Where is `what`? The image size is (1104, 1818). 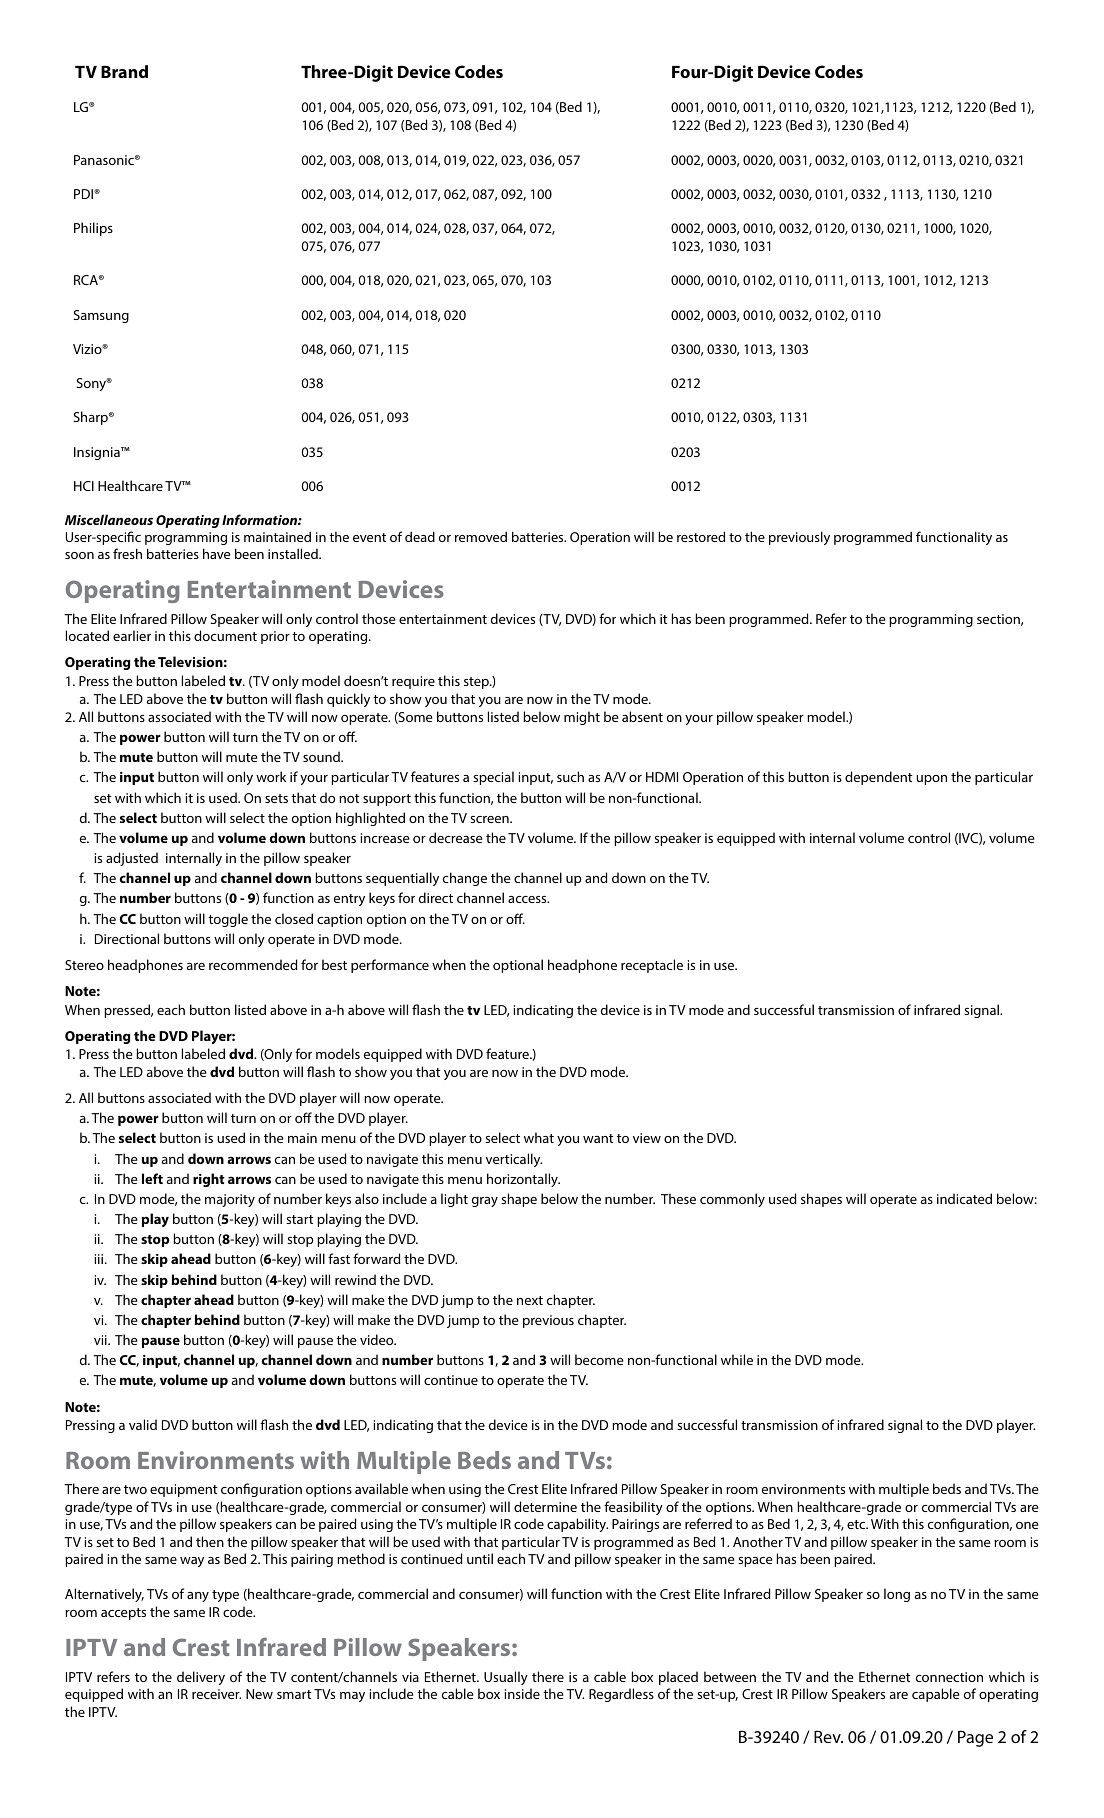 what is located at coordinates (539, 1137).
